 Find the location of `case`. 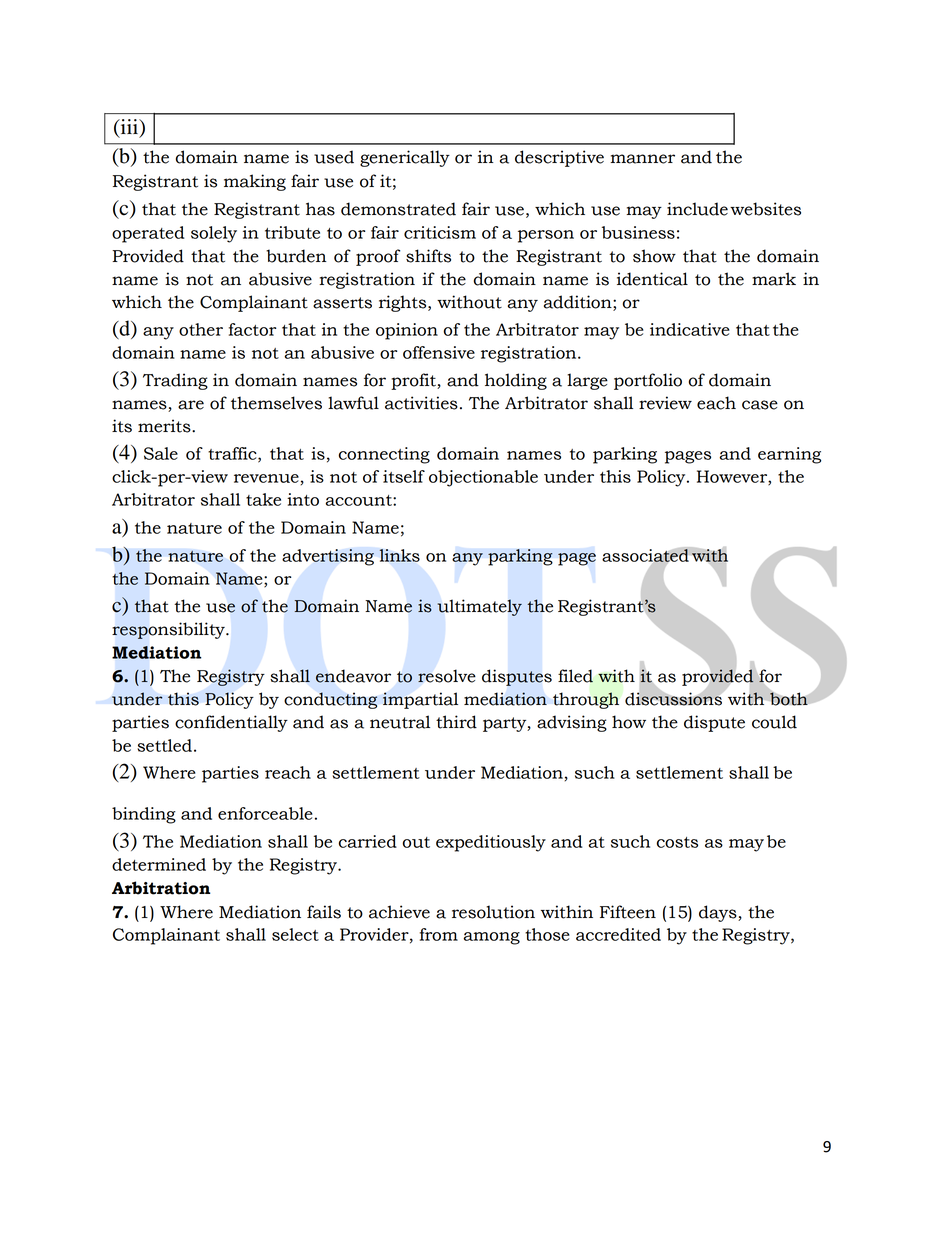

case is located at coordinates (760, 405).
